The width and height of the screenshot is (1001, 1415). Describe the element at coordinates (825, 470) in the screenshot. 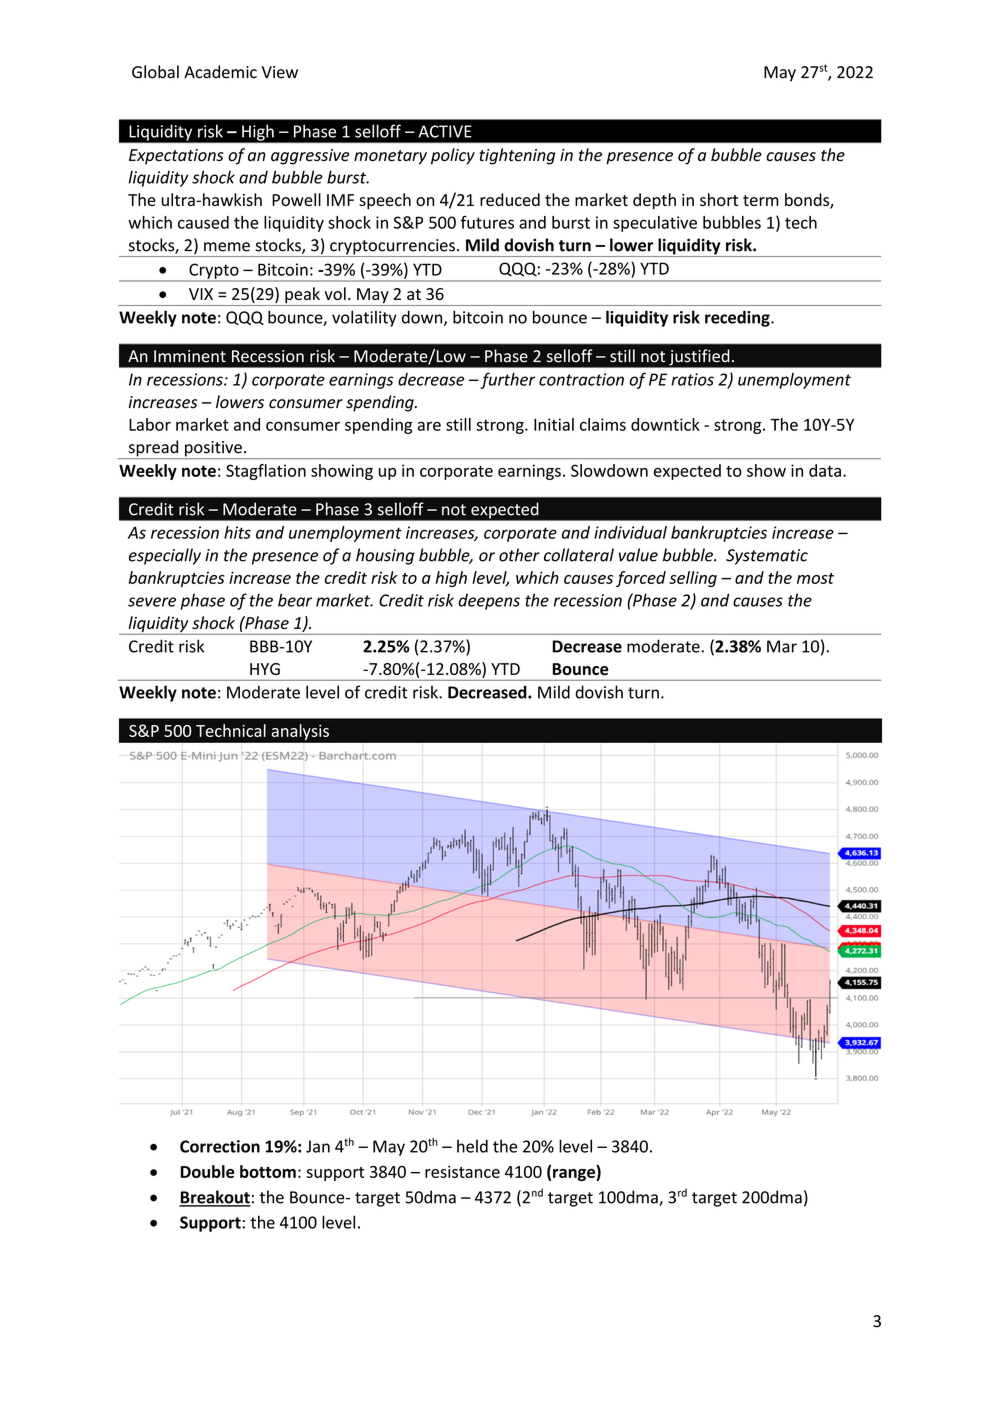

I see `data` at that location.
